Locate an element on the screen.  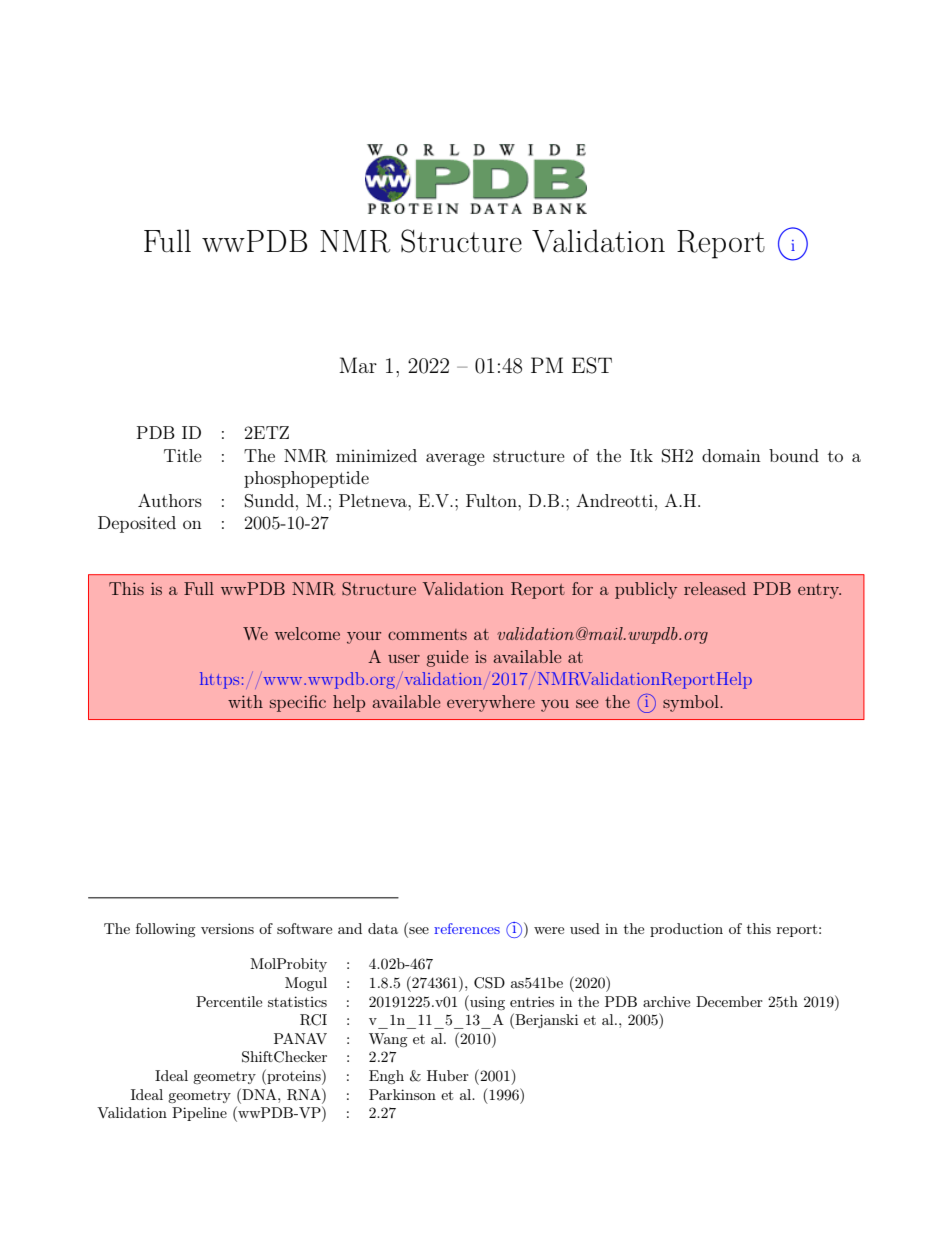
EST is located at coordinates (592, 365).
